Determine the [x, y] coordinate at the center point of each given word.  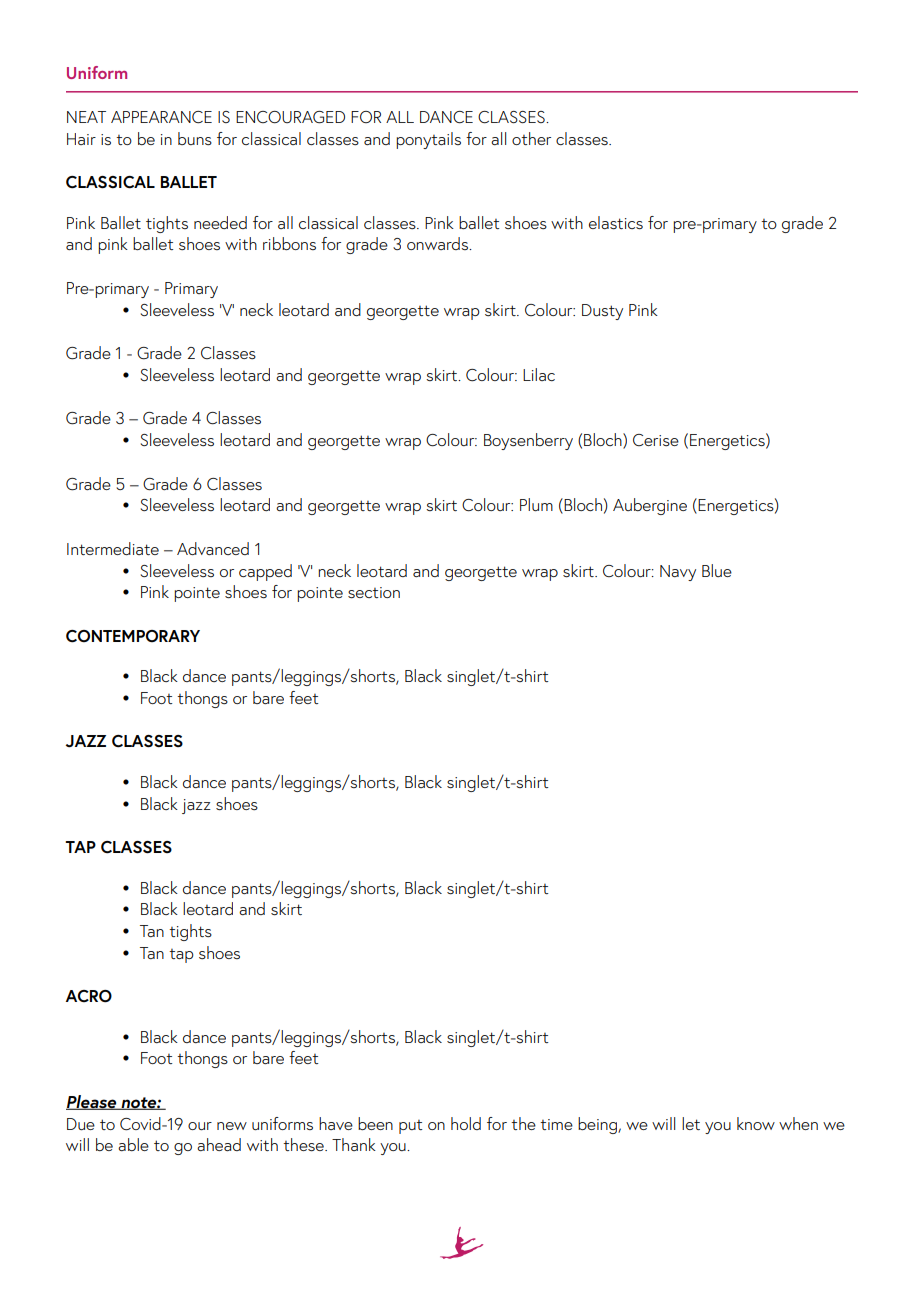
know [756, 1123]
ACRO [89, 996]
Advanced [213, 548]
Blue [717, 570]
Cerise [656, 440]
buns [195, 138]
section [374, 593]
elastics [616, 223]
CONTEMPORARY [133, 636]
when [798, 1123]
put [411, 1127]
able [133, 1144]
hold [466, 1123]
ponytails [428, 140]
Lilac [539, 374]
